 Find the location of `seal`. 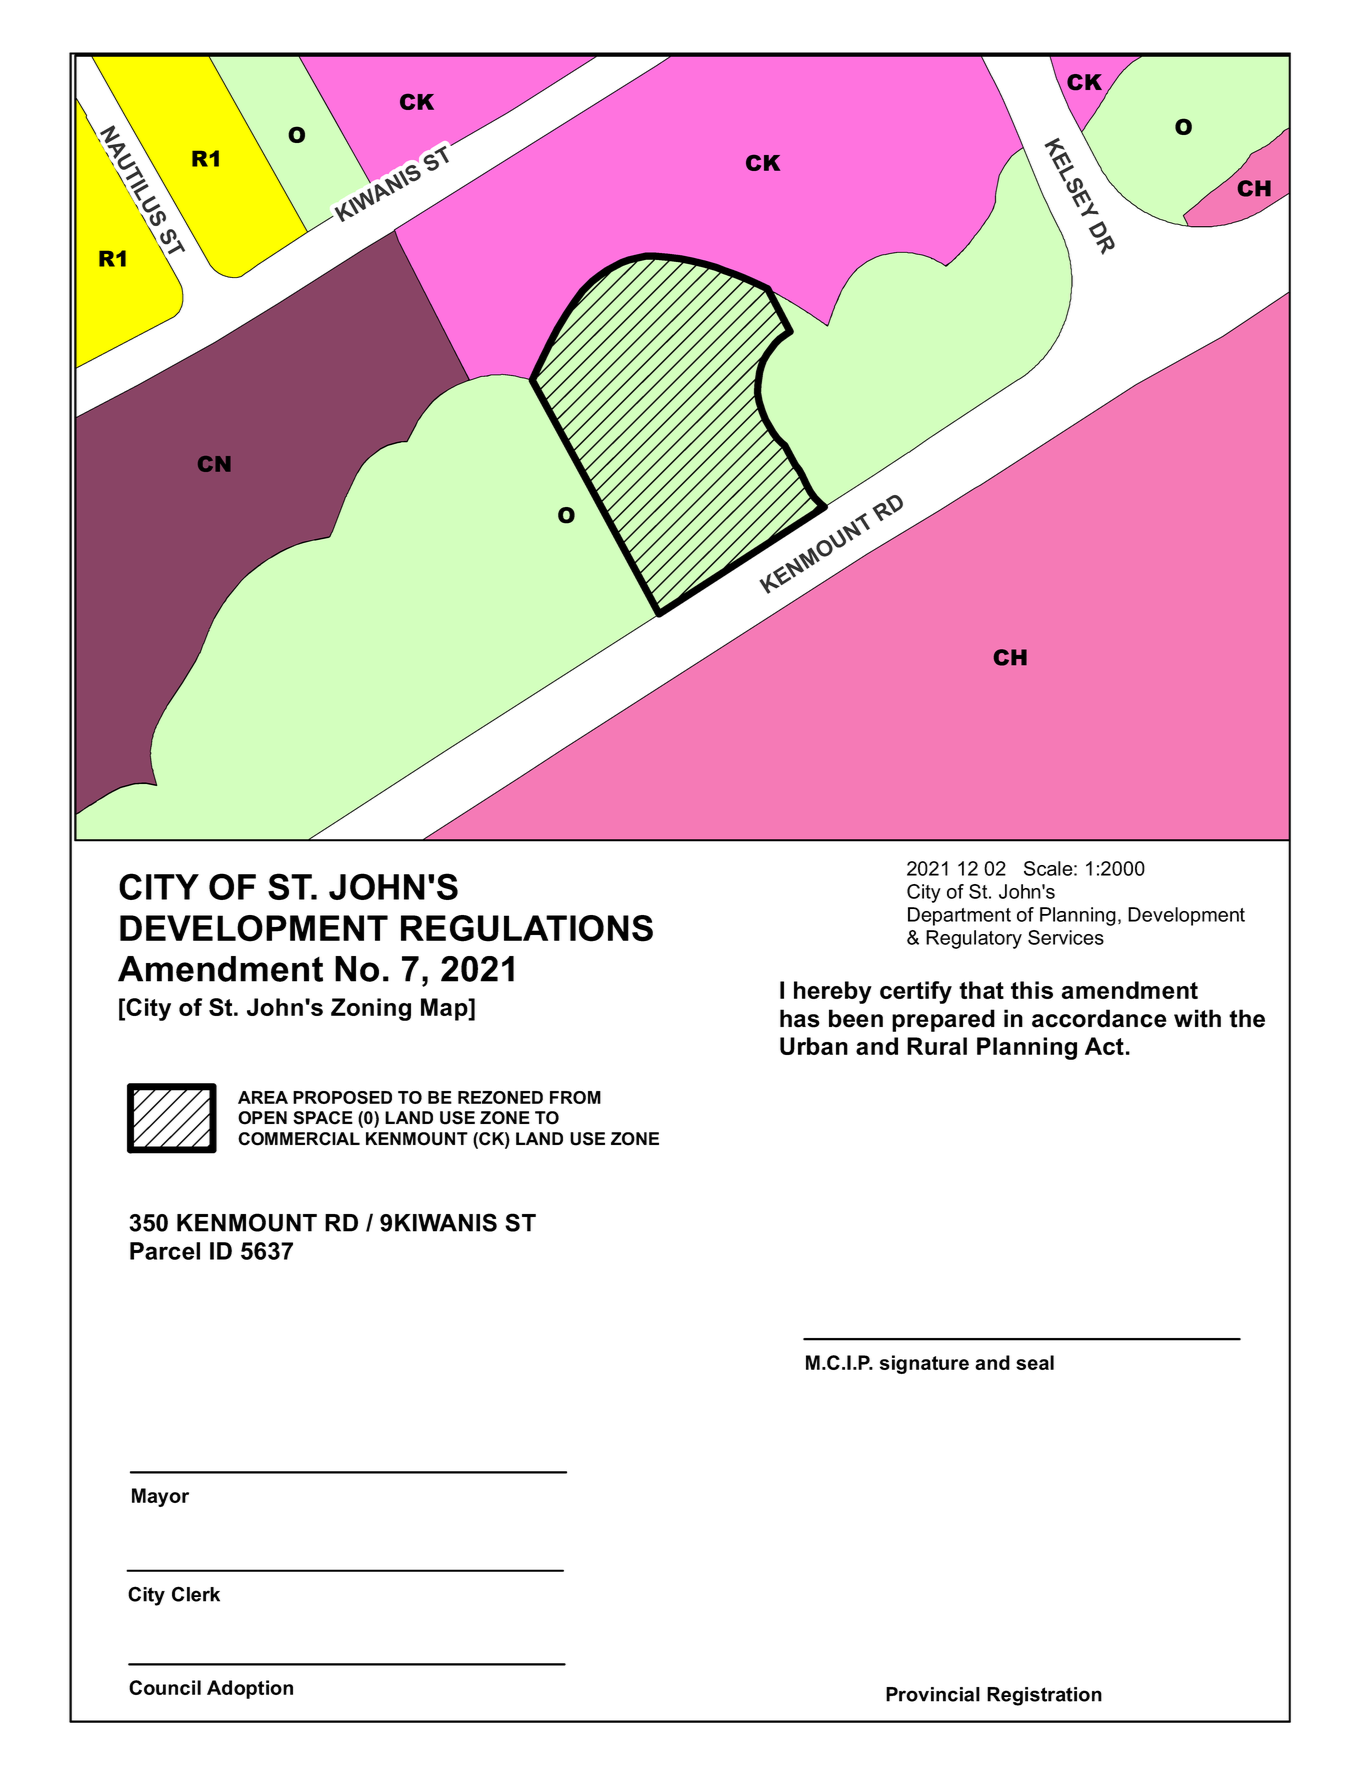

seal is located at coordinates (1035, 1362).
